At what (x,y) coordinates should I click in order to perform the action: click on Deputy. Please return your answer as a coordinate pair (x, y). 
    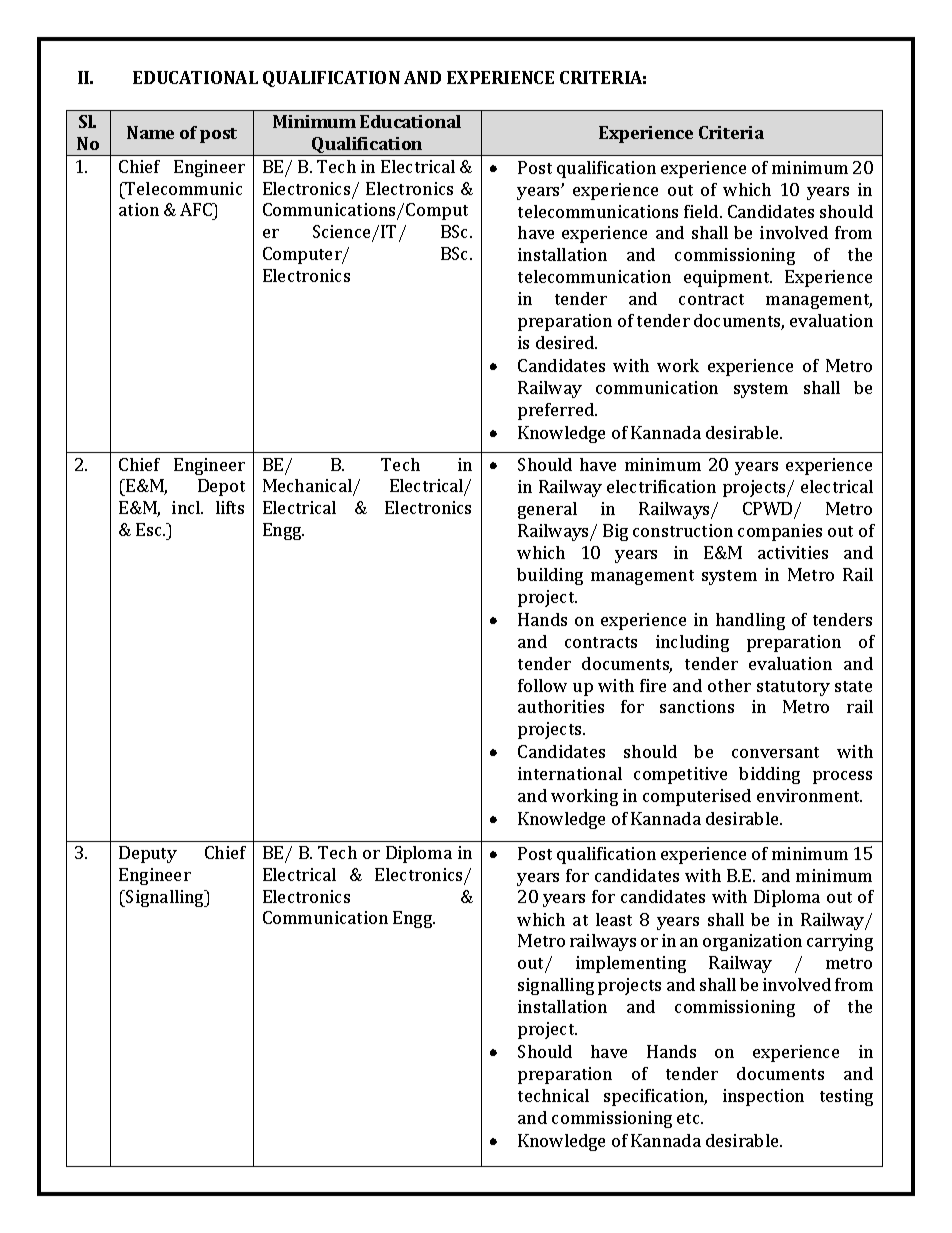
    Looking at the image, I should click on (148, 854).
